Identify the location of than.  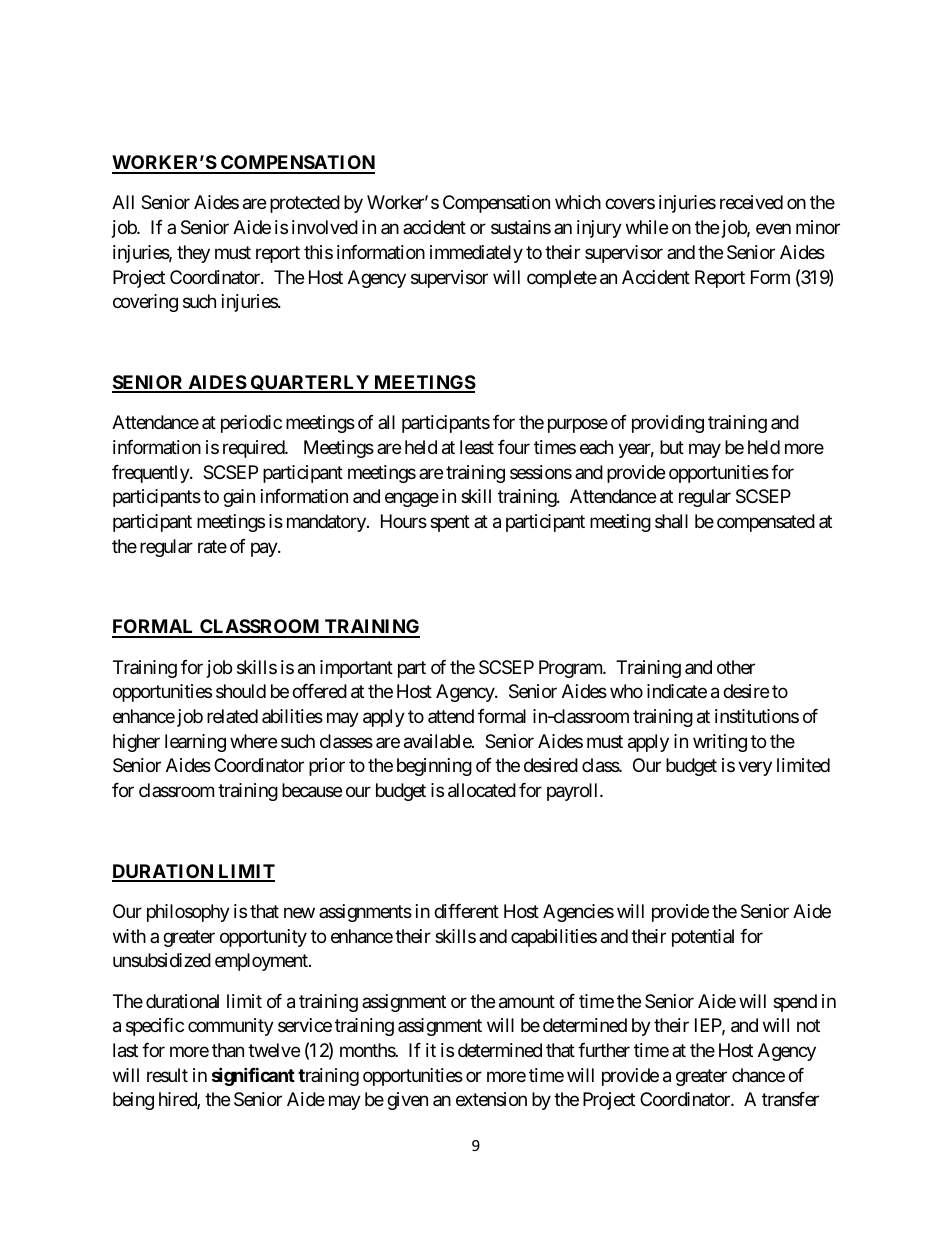
(228, 1050).
